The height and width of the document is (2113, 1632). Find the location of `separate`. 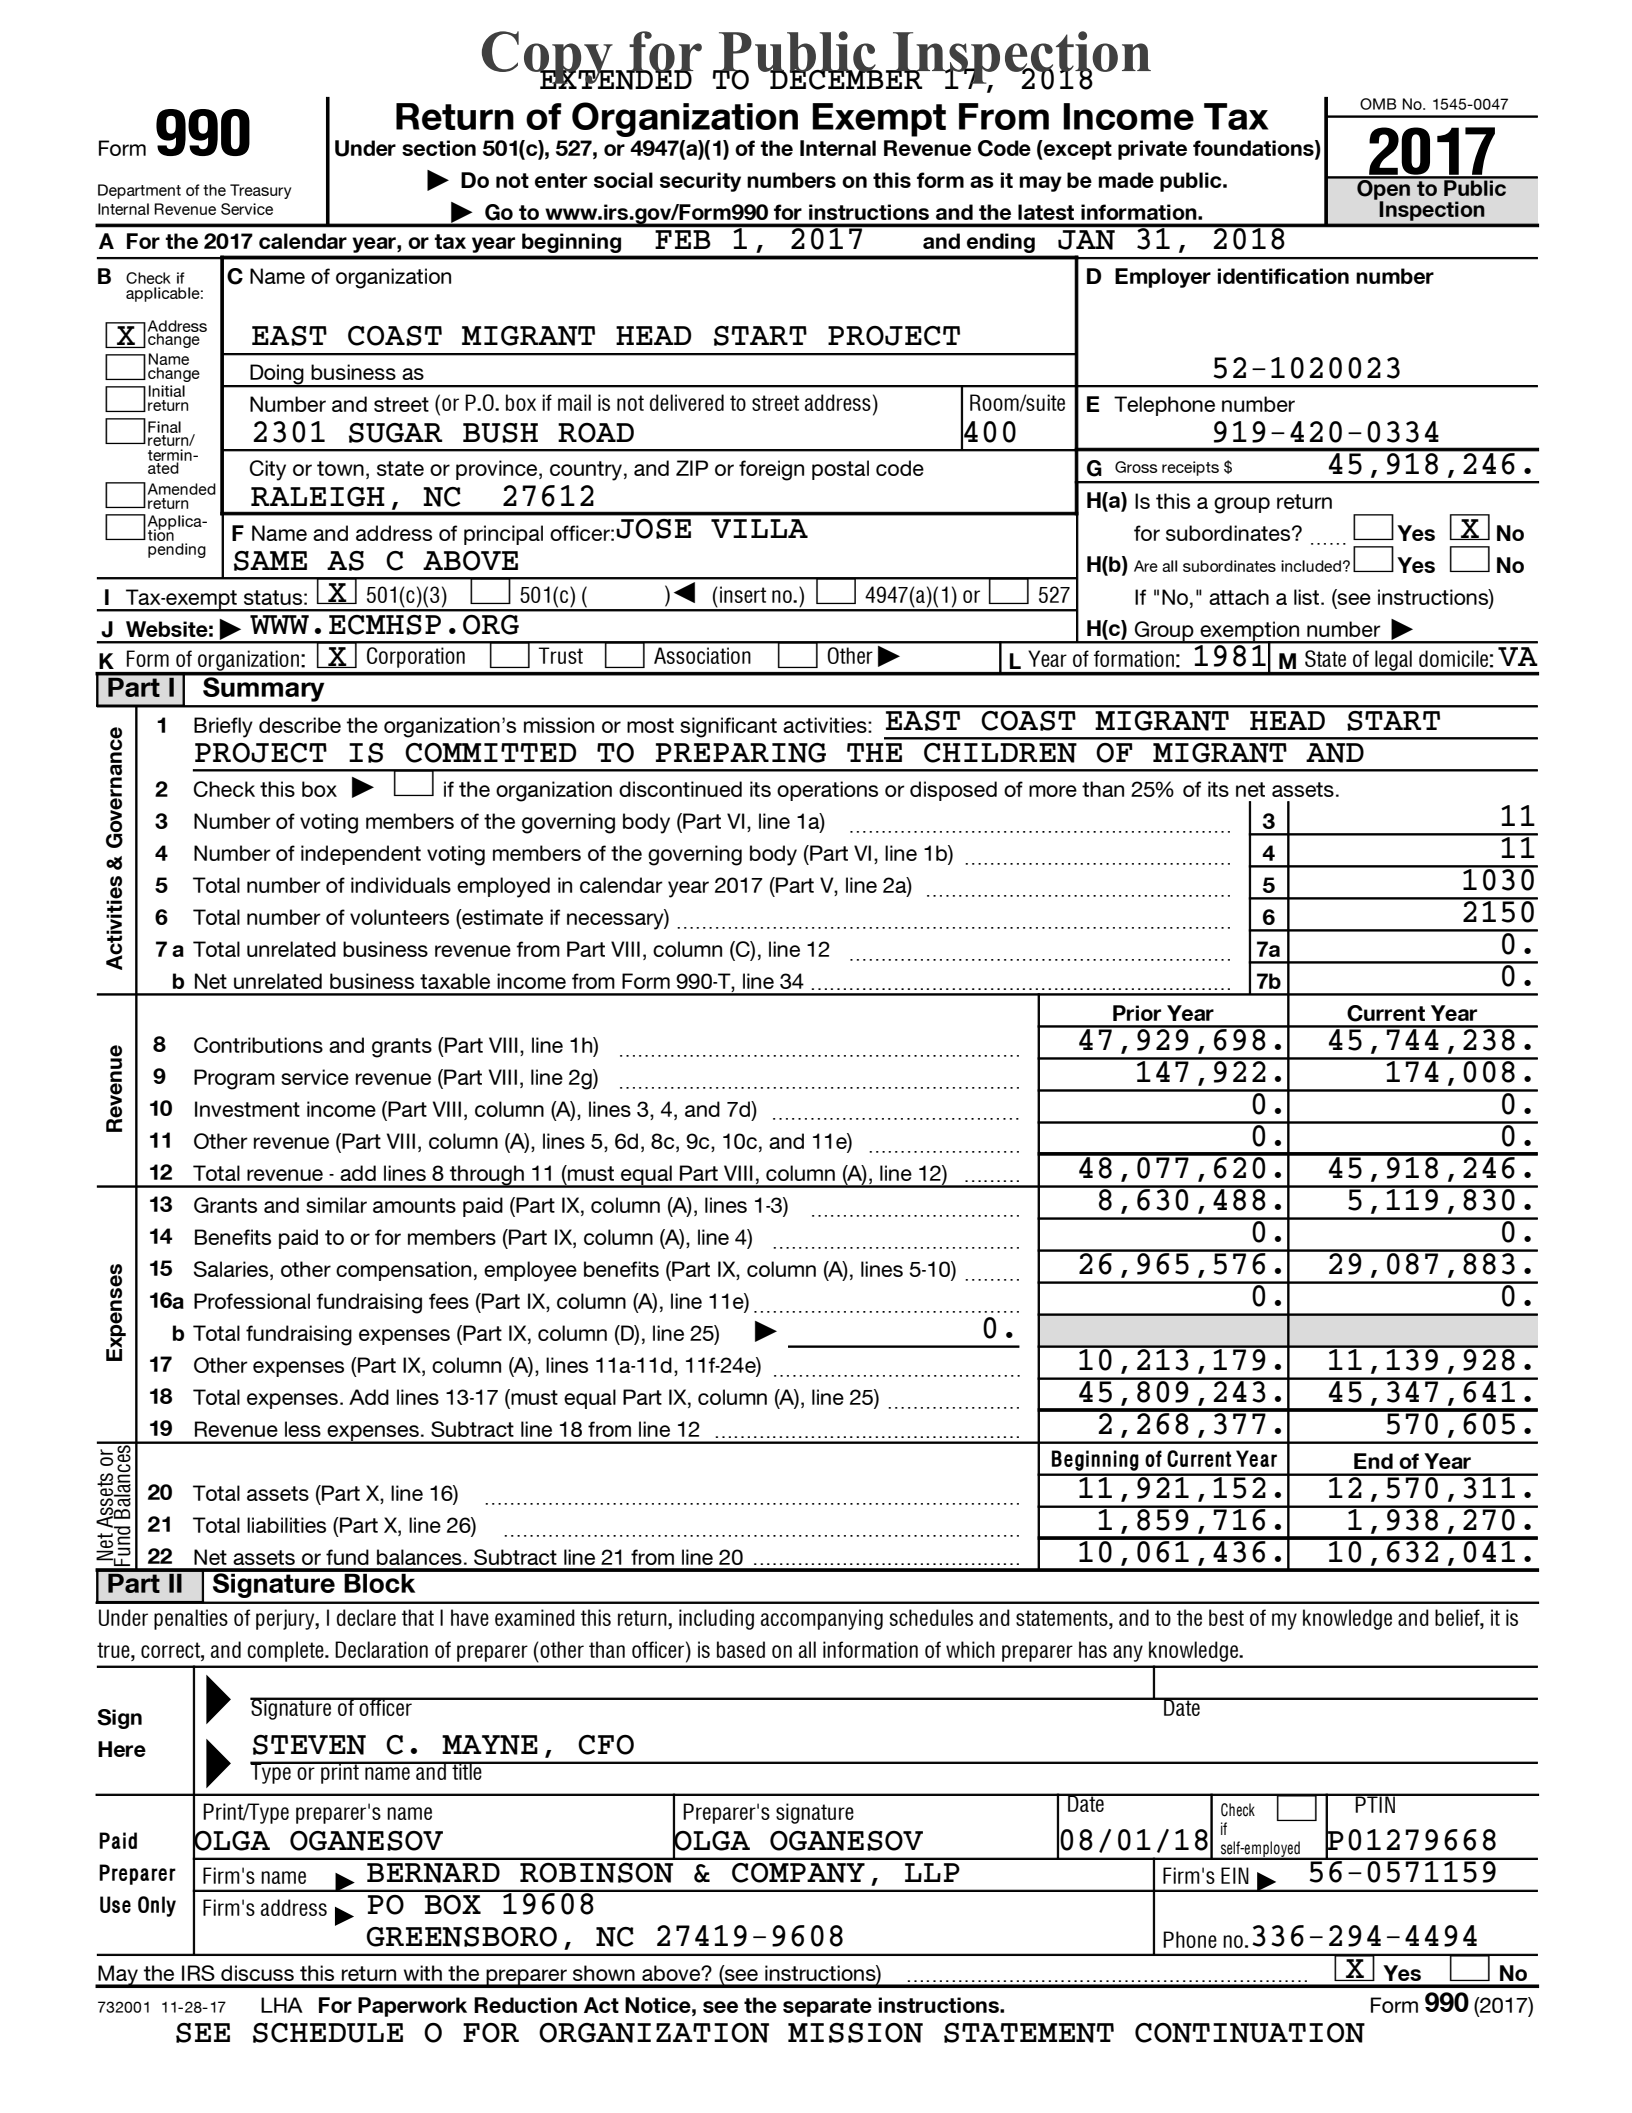

separate is located at coordinates (827, 2007).
